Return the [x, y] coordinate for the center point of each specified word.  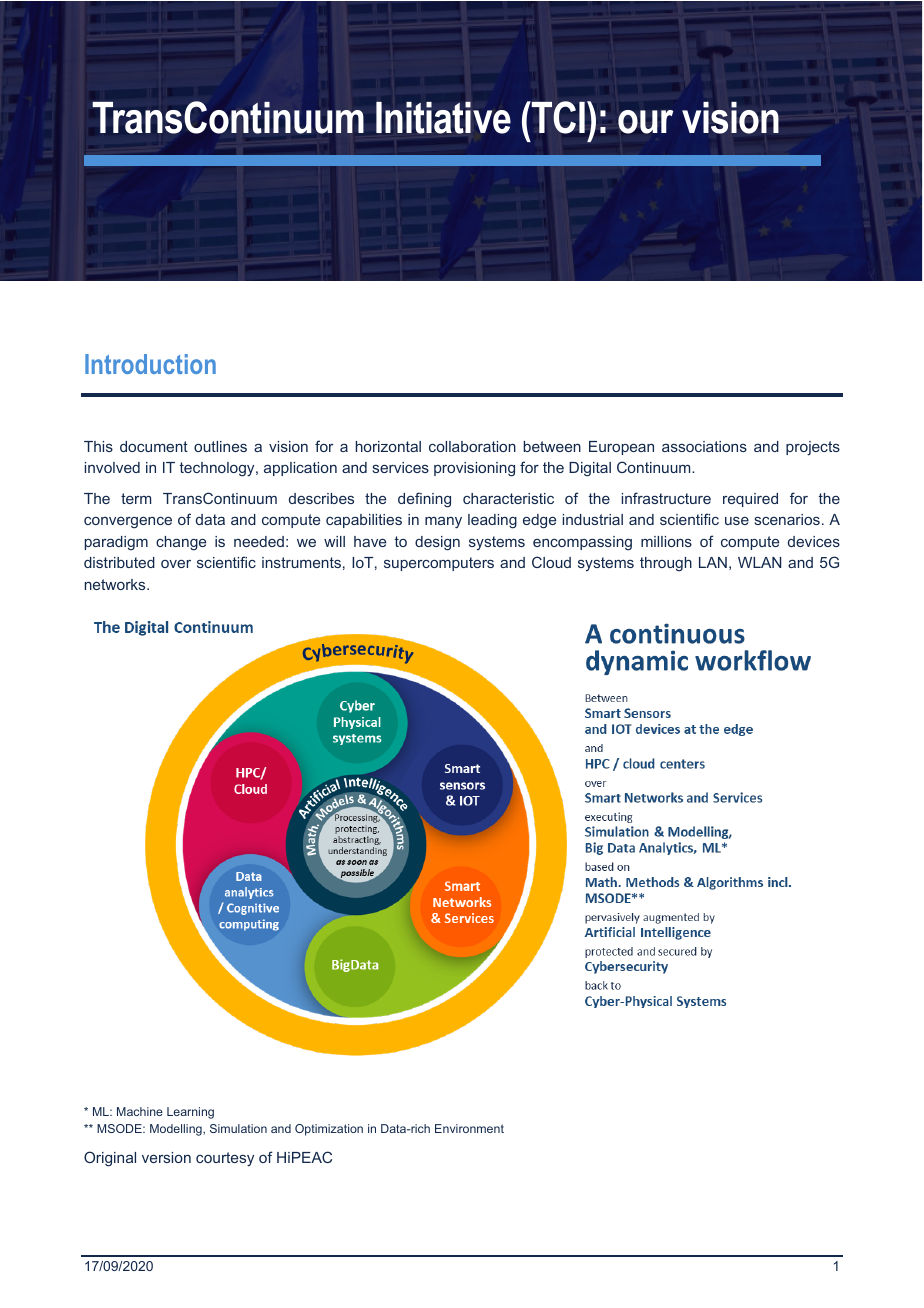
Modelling [177, 1130]
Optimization [329, 1130]
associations [704, 446]
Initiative [443, 117]
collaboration [472, 446]
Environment [469, 1128]
